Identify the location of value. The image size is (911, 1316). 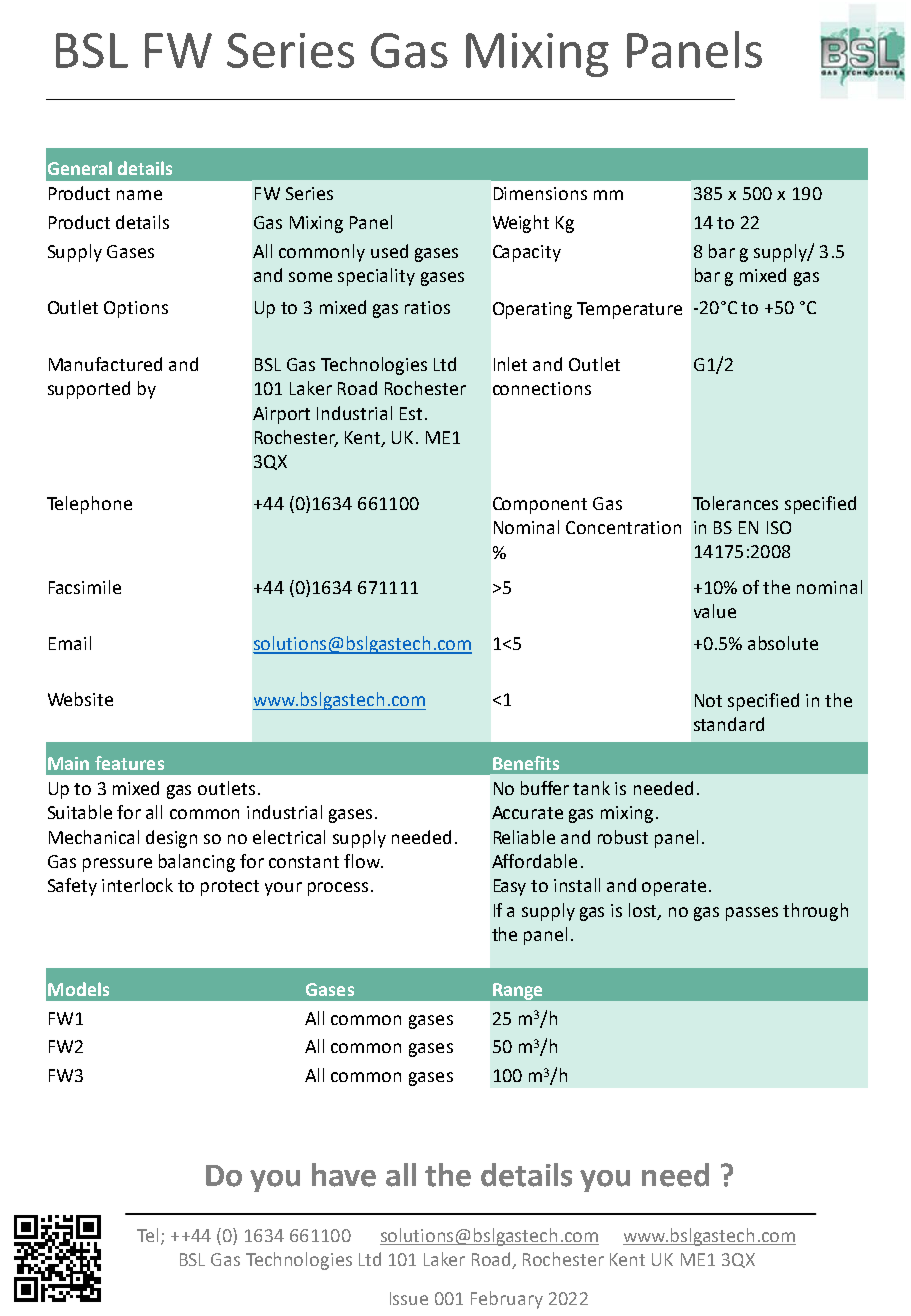
(715, 611).
